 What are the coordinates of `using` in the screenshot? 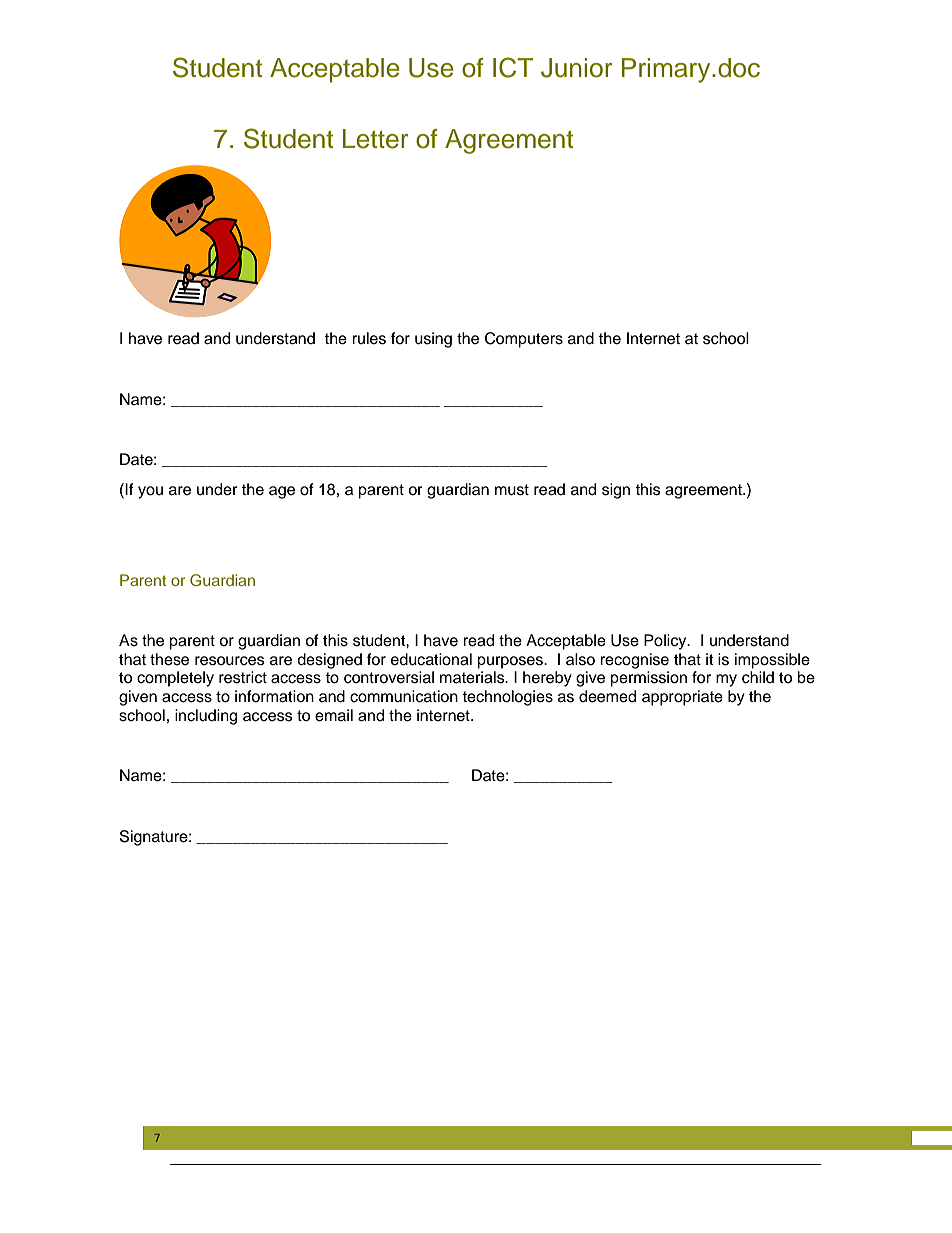 It's located at (433, 340).
